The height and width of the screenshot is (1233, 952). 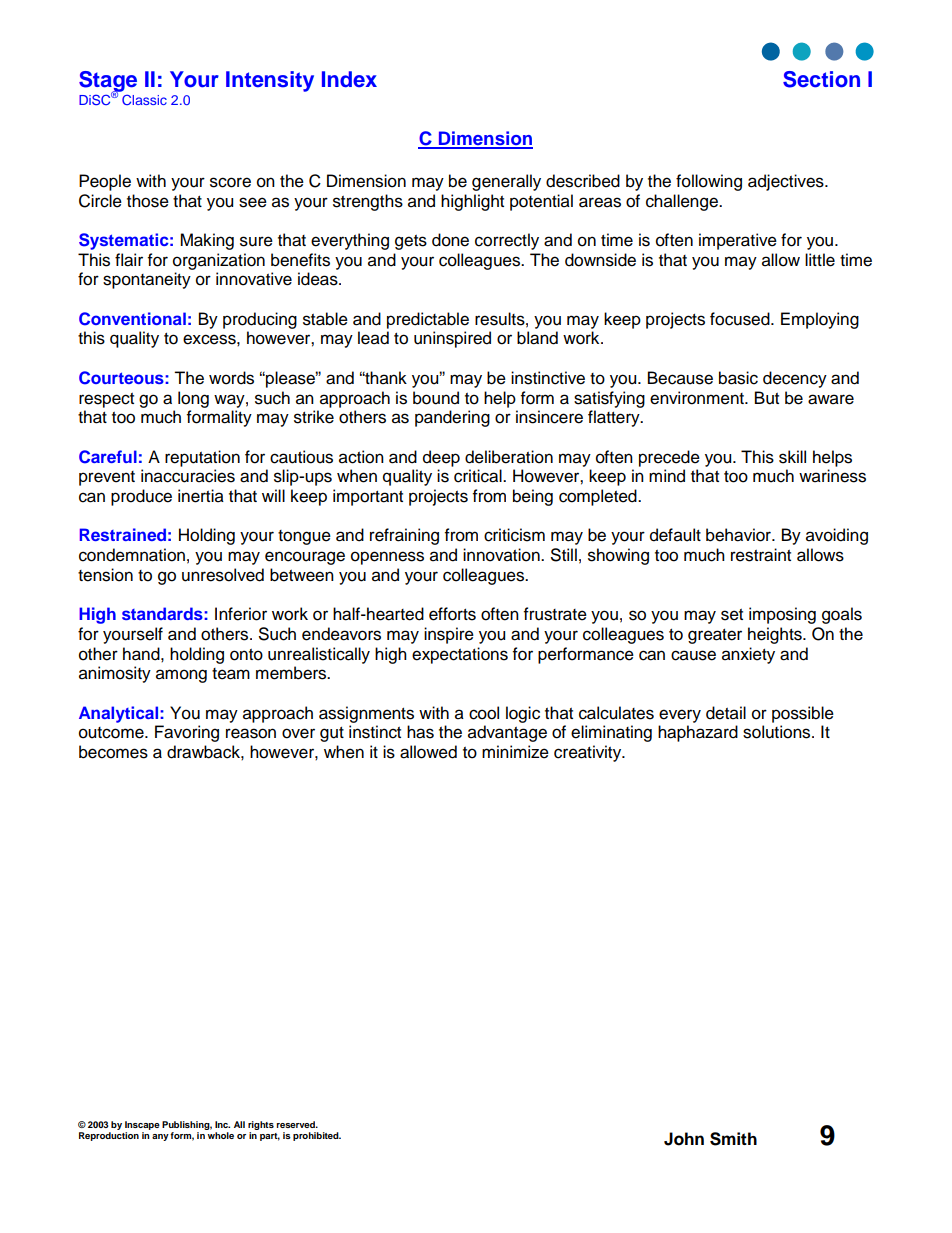 What do you see at coordinates (261, 1125) in the screenshot?
I see `rights` at bounding box center [261, 1125].
